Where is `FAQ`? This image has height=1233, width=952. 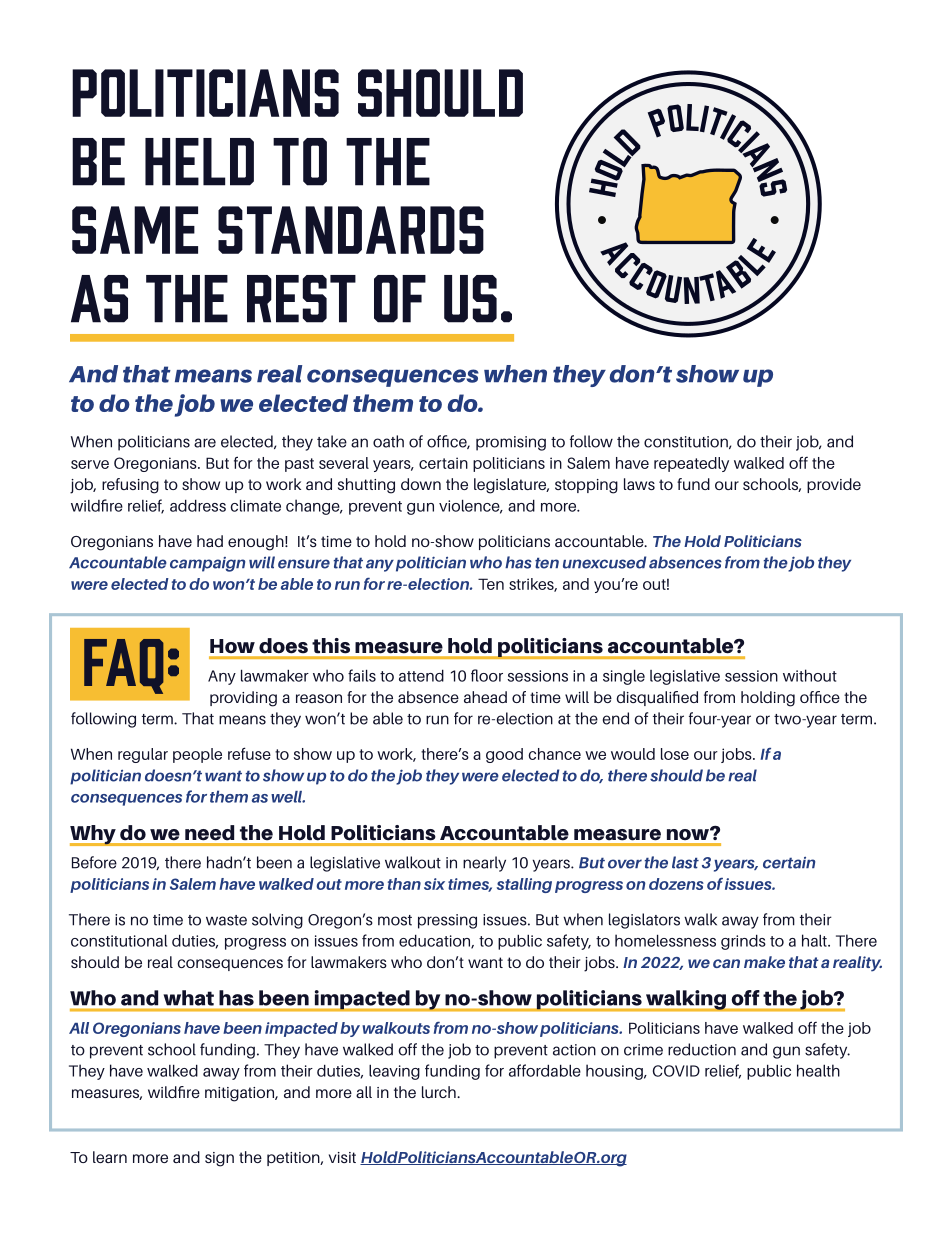
FAQ is located at coordinates (124, 666).
